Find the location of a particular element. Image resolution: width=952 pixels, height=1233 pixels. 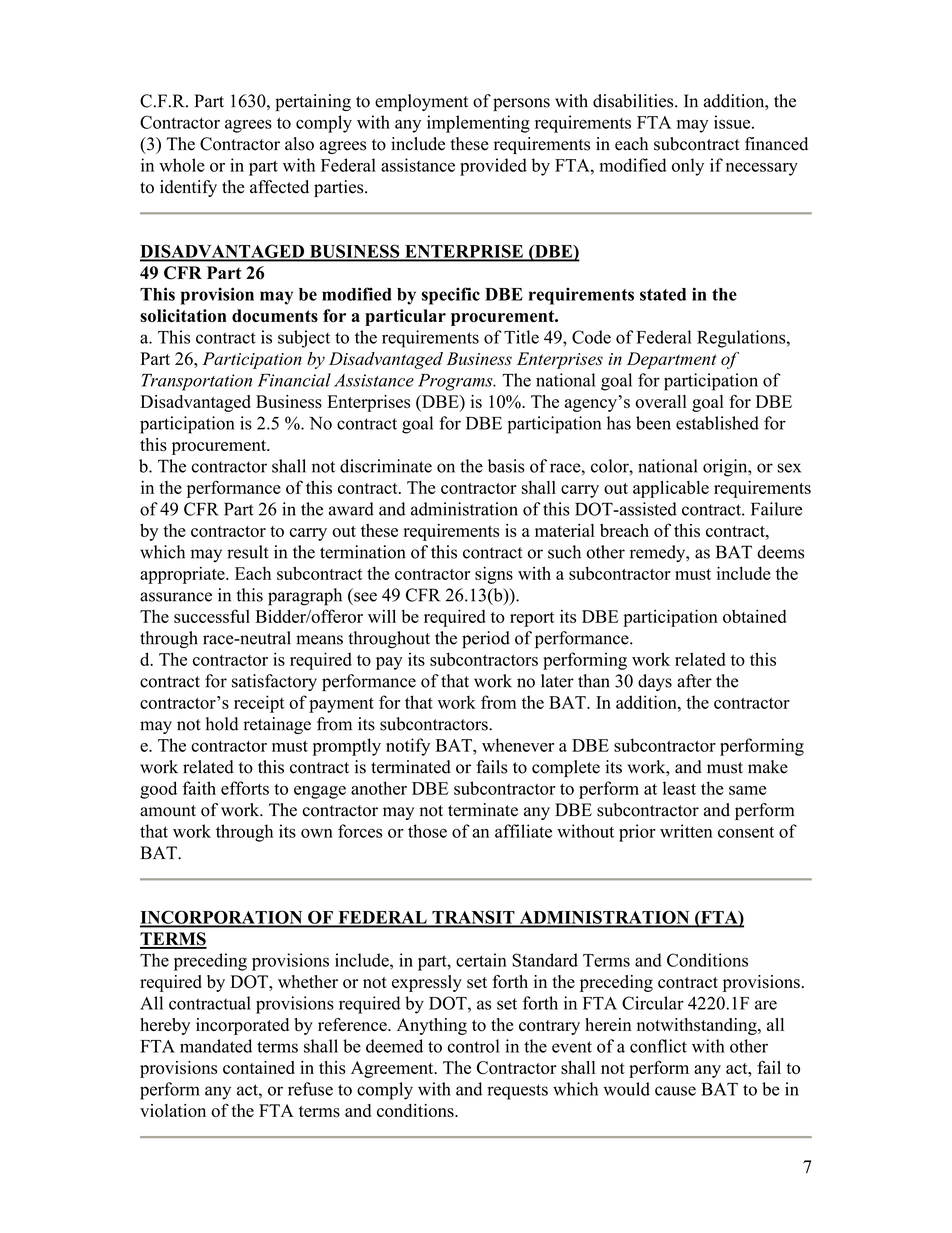

contained is located at coordinates (259, 1067).
